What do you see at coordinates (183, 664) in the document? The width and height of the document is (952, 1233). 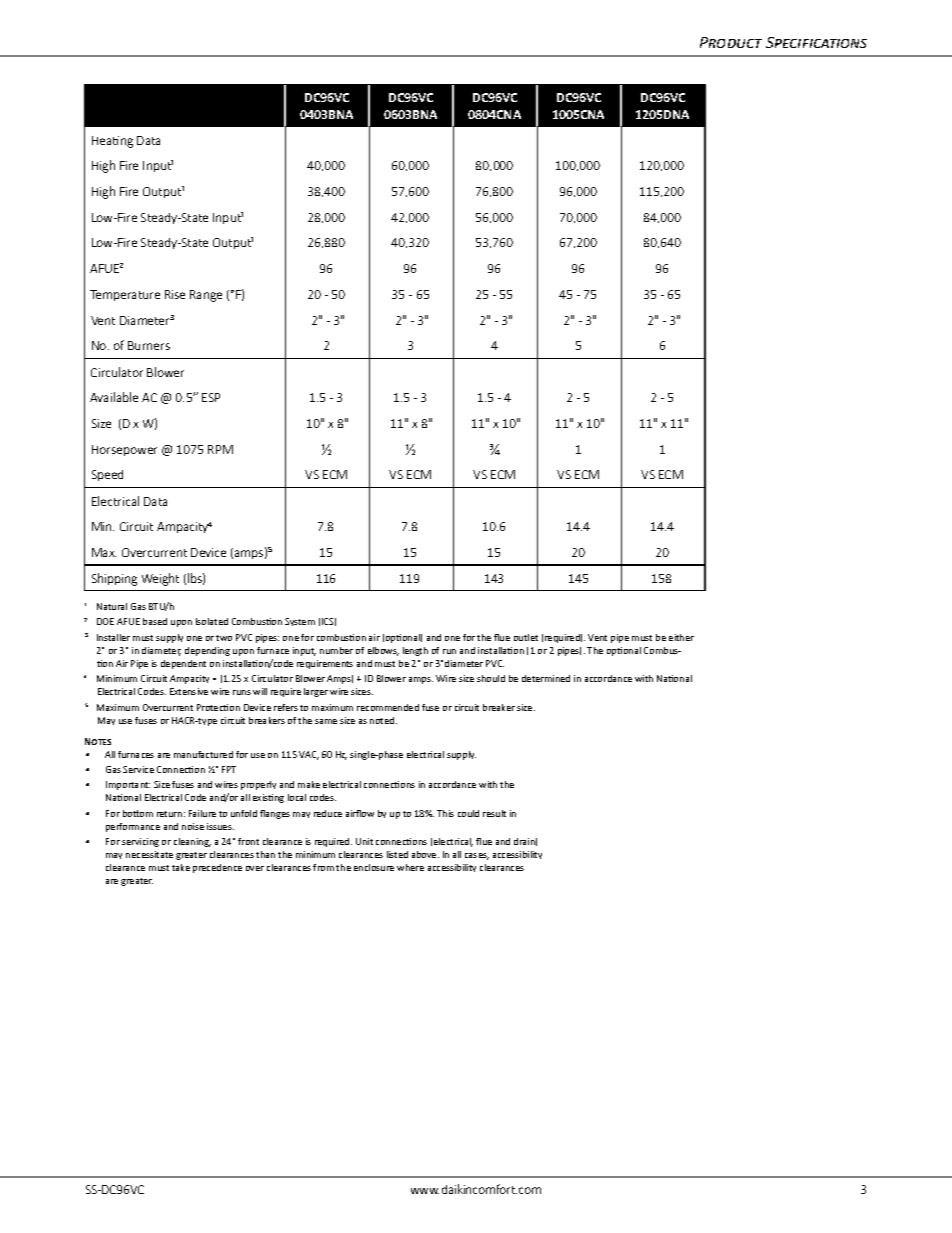 I see `dependent` at bounding box center [183, 664].
